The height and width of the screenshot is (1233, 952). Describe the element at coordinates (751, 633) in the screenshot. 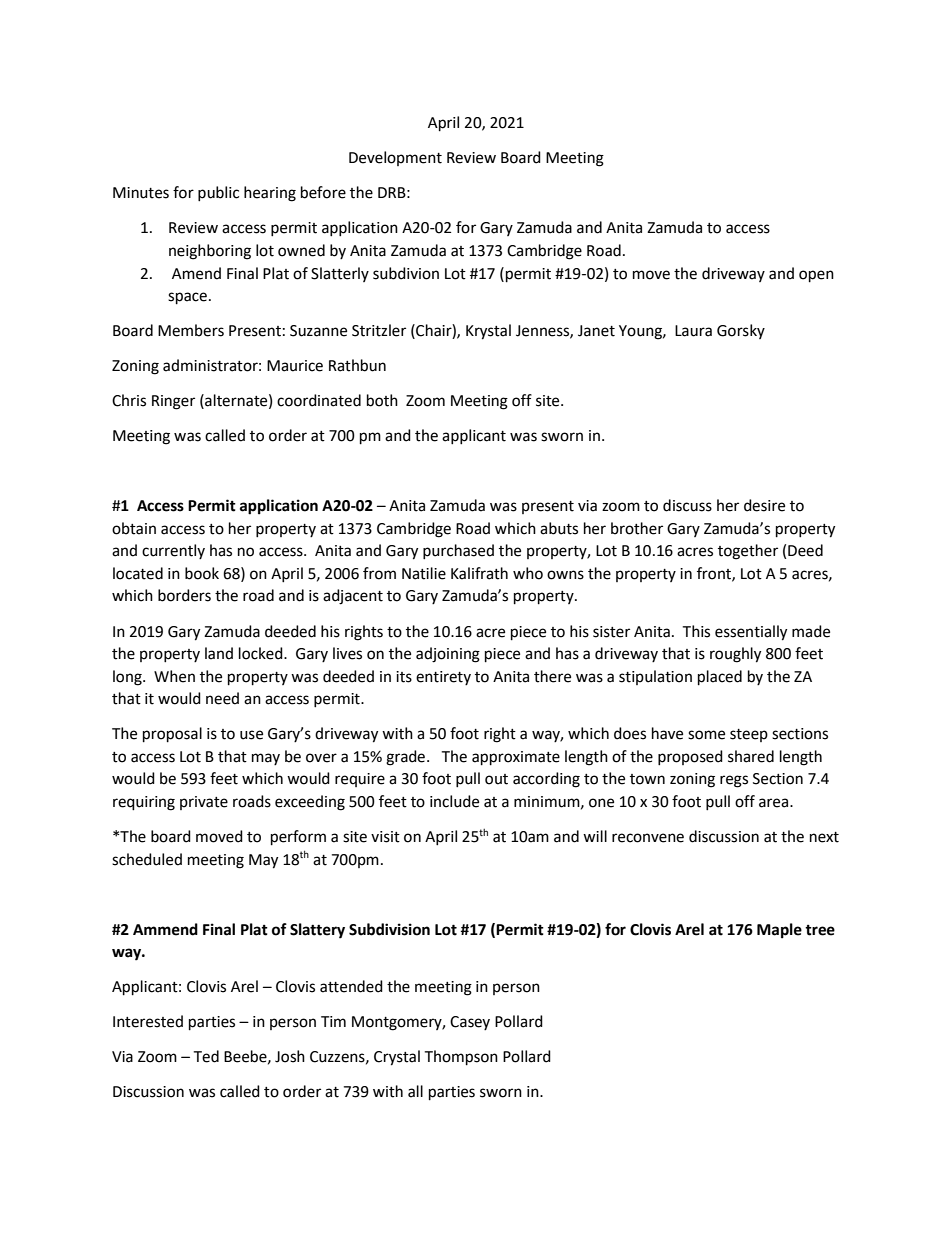

I see `essentially` at that location.
